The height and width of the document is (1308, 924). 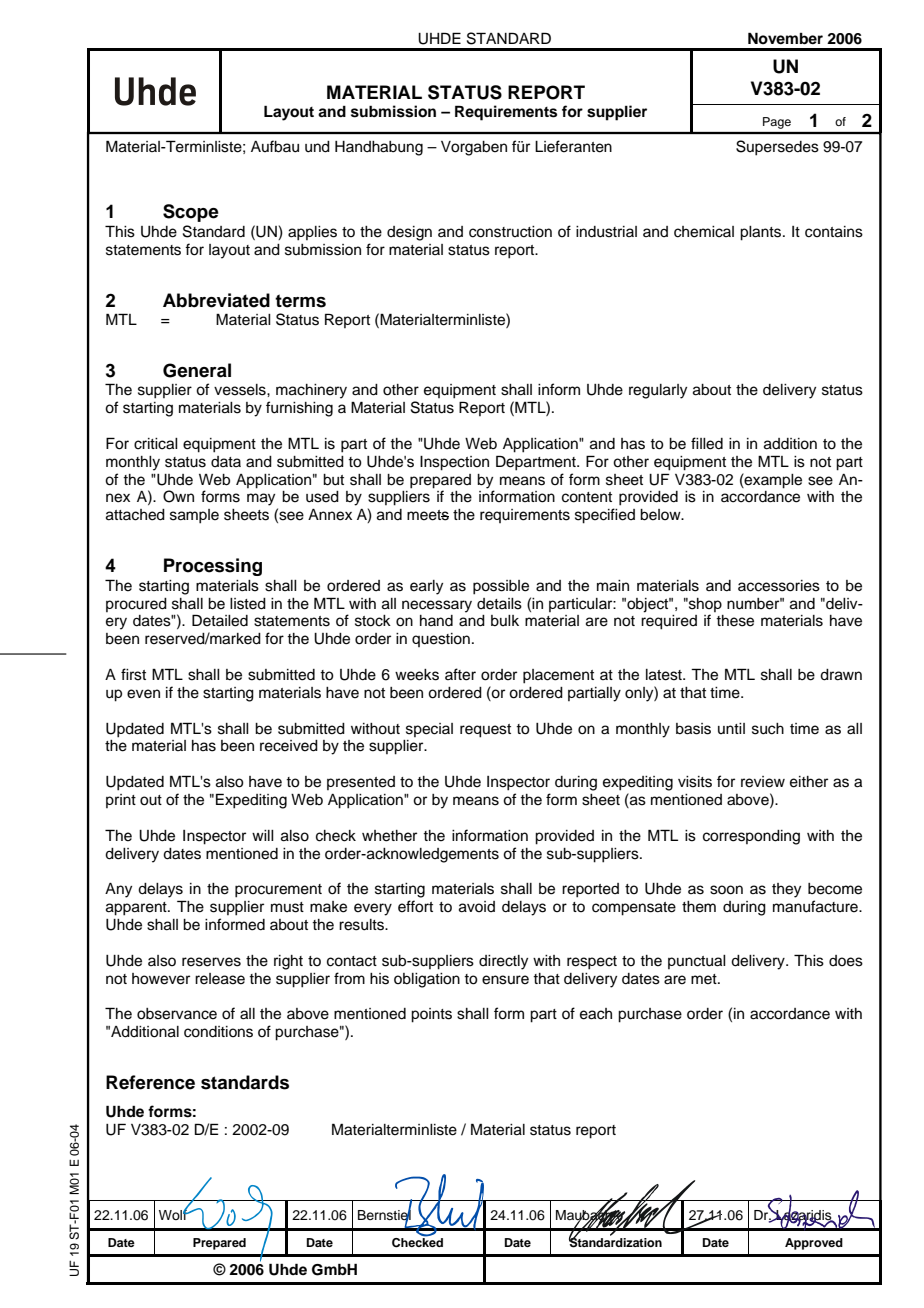 I want to click on corresponding, so click(x=751, y=837).
